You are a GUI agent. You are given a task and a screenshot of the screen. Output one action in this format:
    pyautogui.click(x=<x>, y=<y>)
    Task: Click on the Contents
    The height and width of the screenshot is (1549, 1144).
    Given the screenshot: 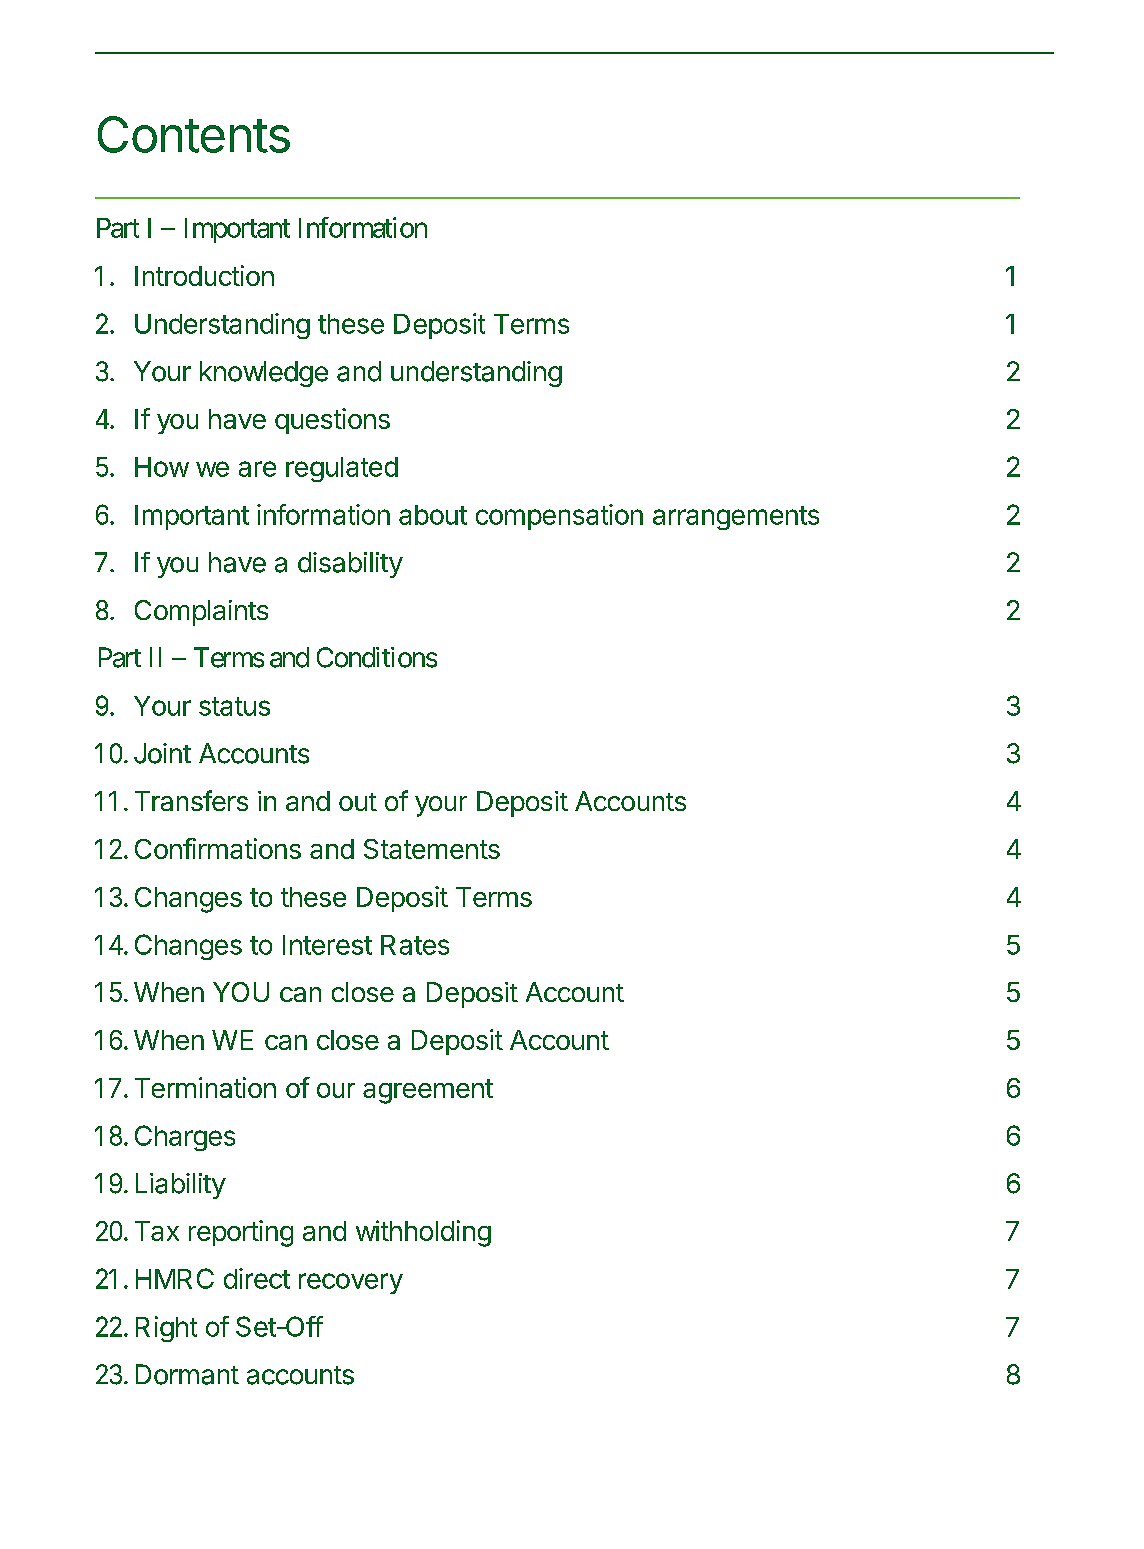 What is the action you would take?
    pyautogui.click(x=194, y=134)
